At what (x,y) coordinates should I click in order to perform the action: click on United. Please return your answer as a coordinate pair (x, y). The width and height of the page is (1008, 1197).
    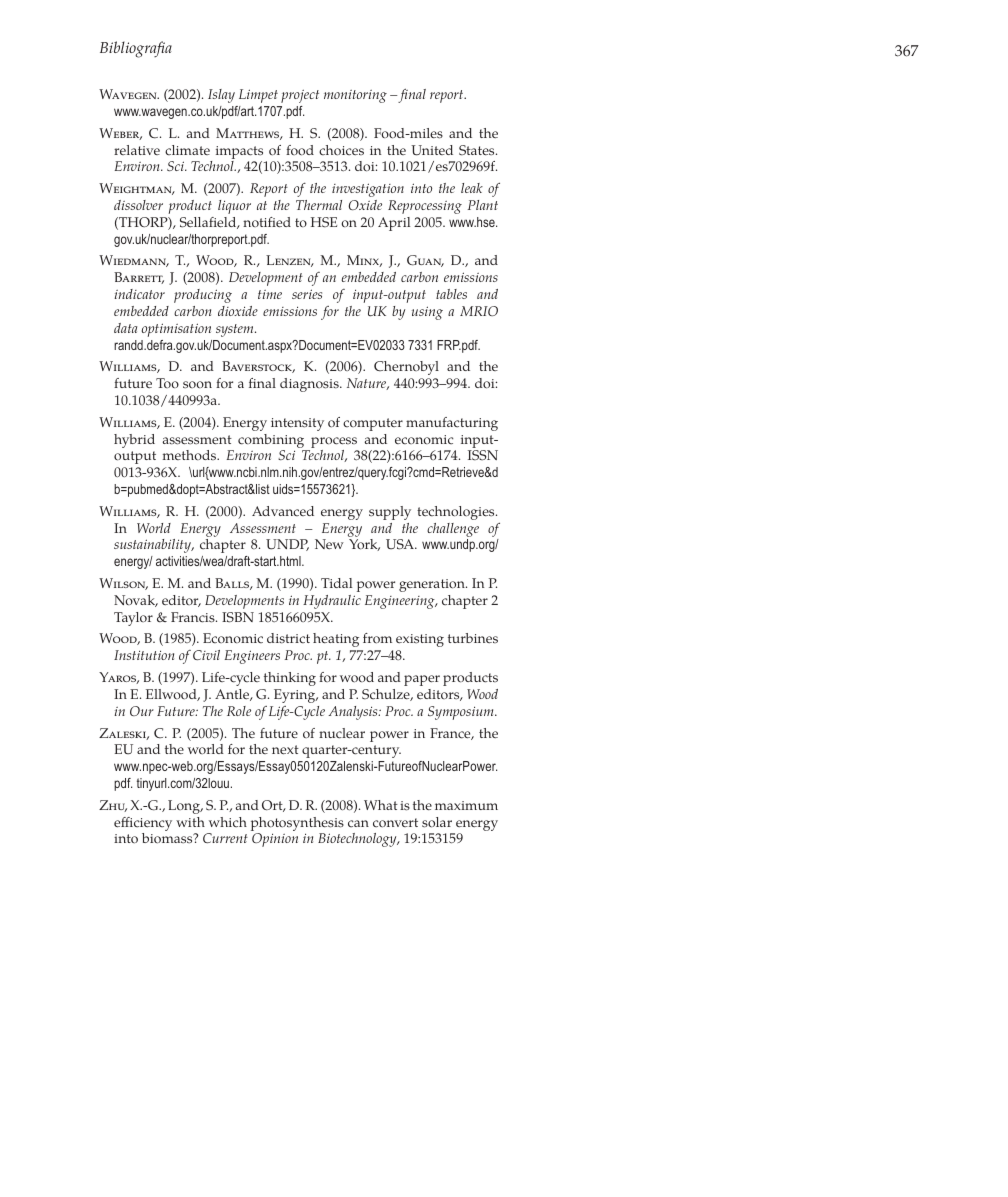
    Looking at the image, I should click on (432, 150).
